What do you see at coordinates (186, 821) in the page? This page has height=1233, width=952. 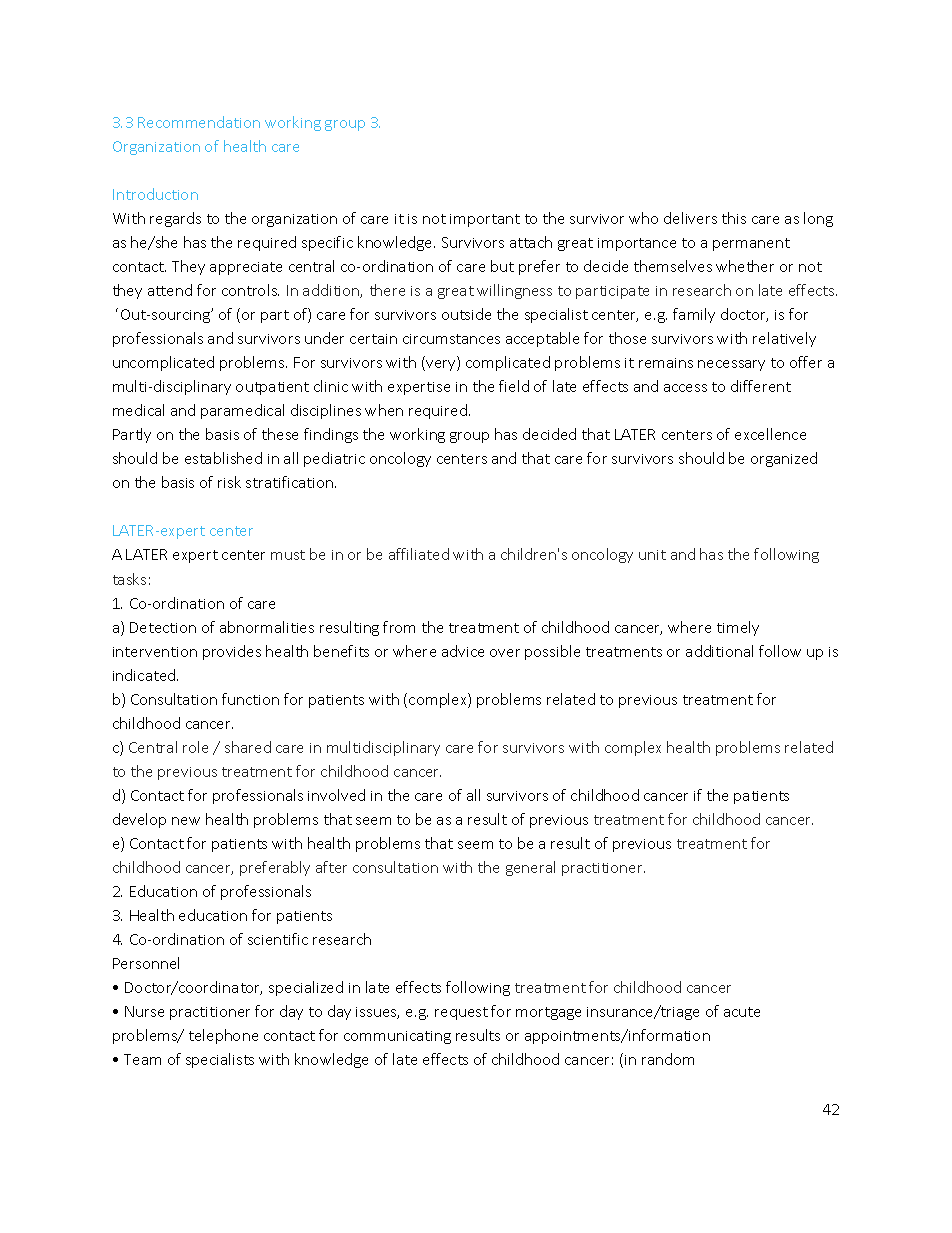 I see `new` at bounding box center [186, 821].
